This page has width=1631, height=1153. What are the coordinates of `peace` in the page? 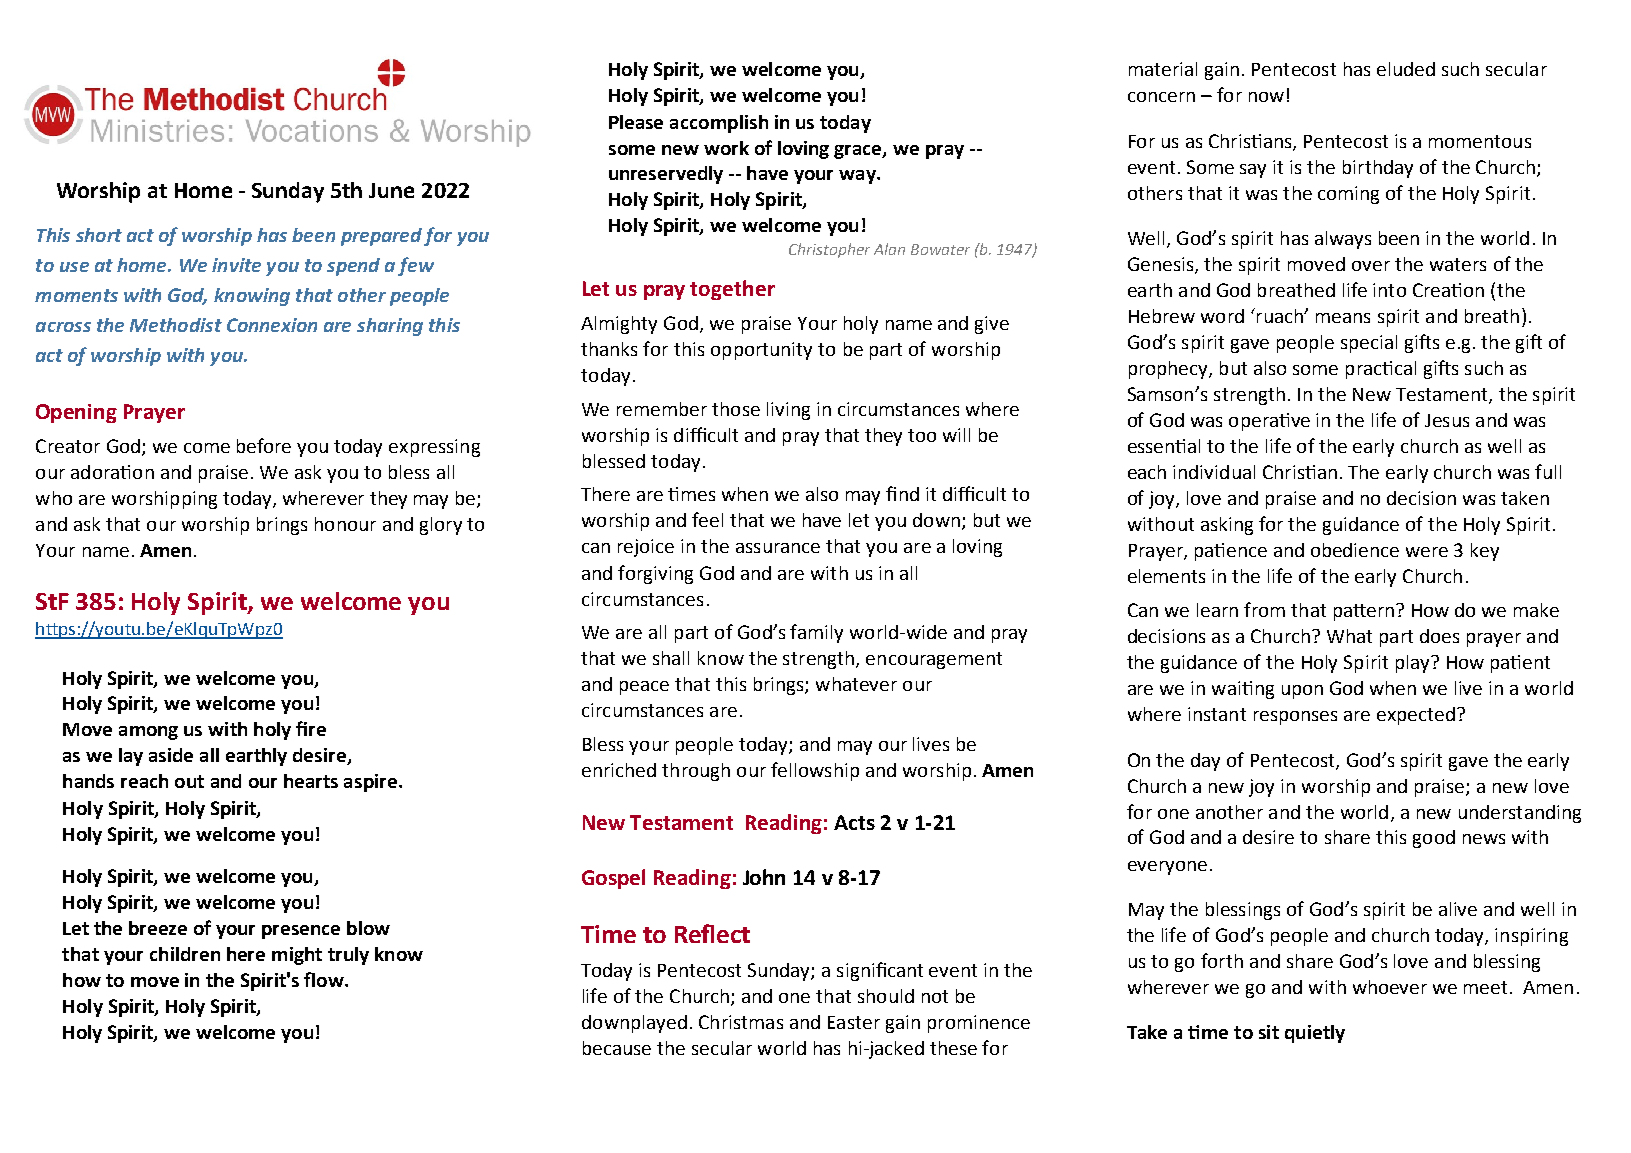 It's located at (644, 688).
